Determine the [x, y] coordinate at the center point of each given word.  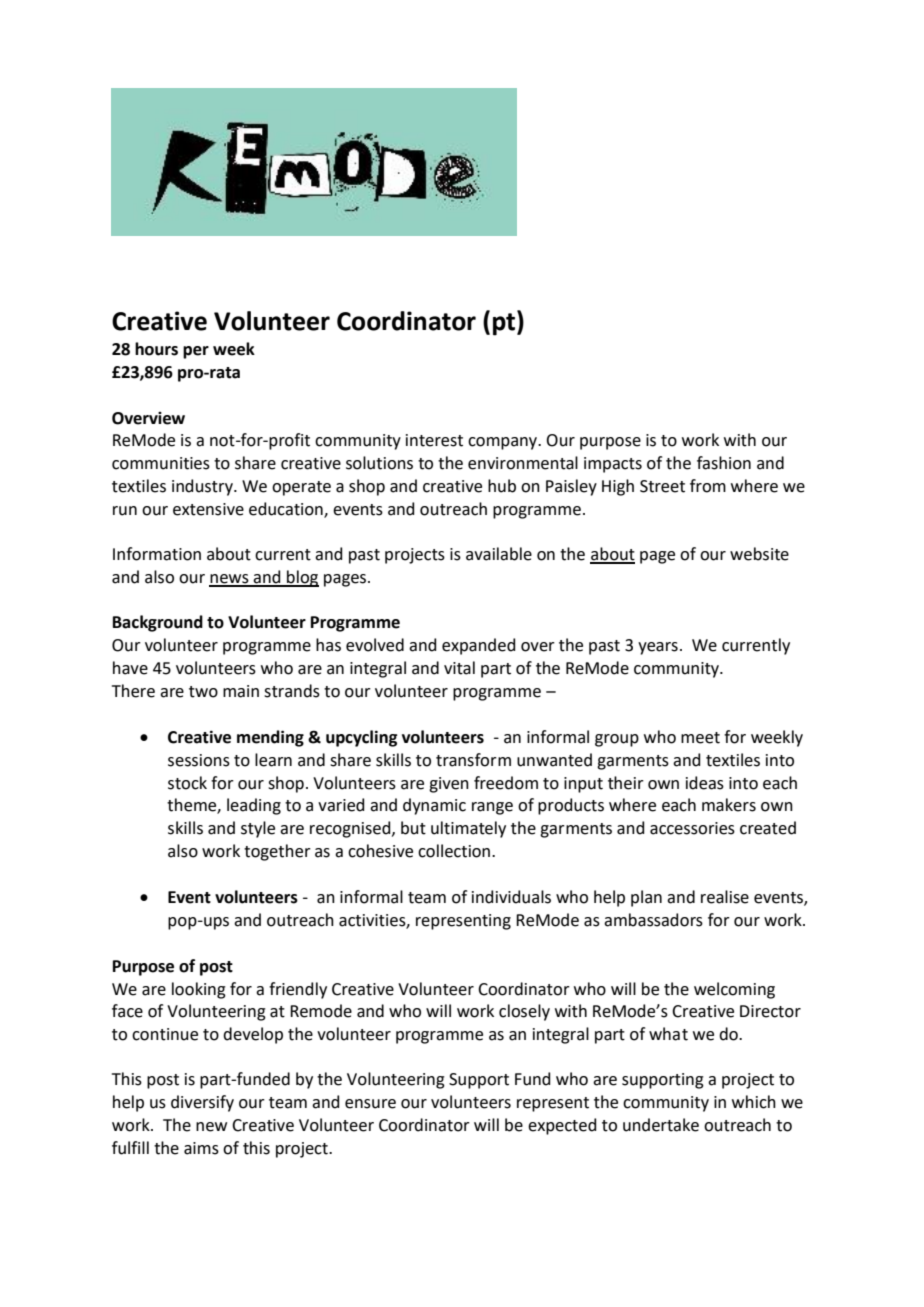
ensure [370, 1104]
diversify [202, 1103]
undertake [661, 1125]
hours [156, 349]
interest [434, 440]
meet [700, 738]
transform [473, 760]
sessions [199, 760]
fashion [724, 463]
